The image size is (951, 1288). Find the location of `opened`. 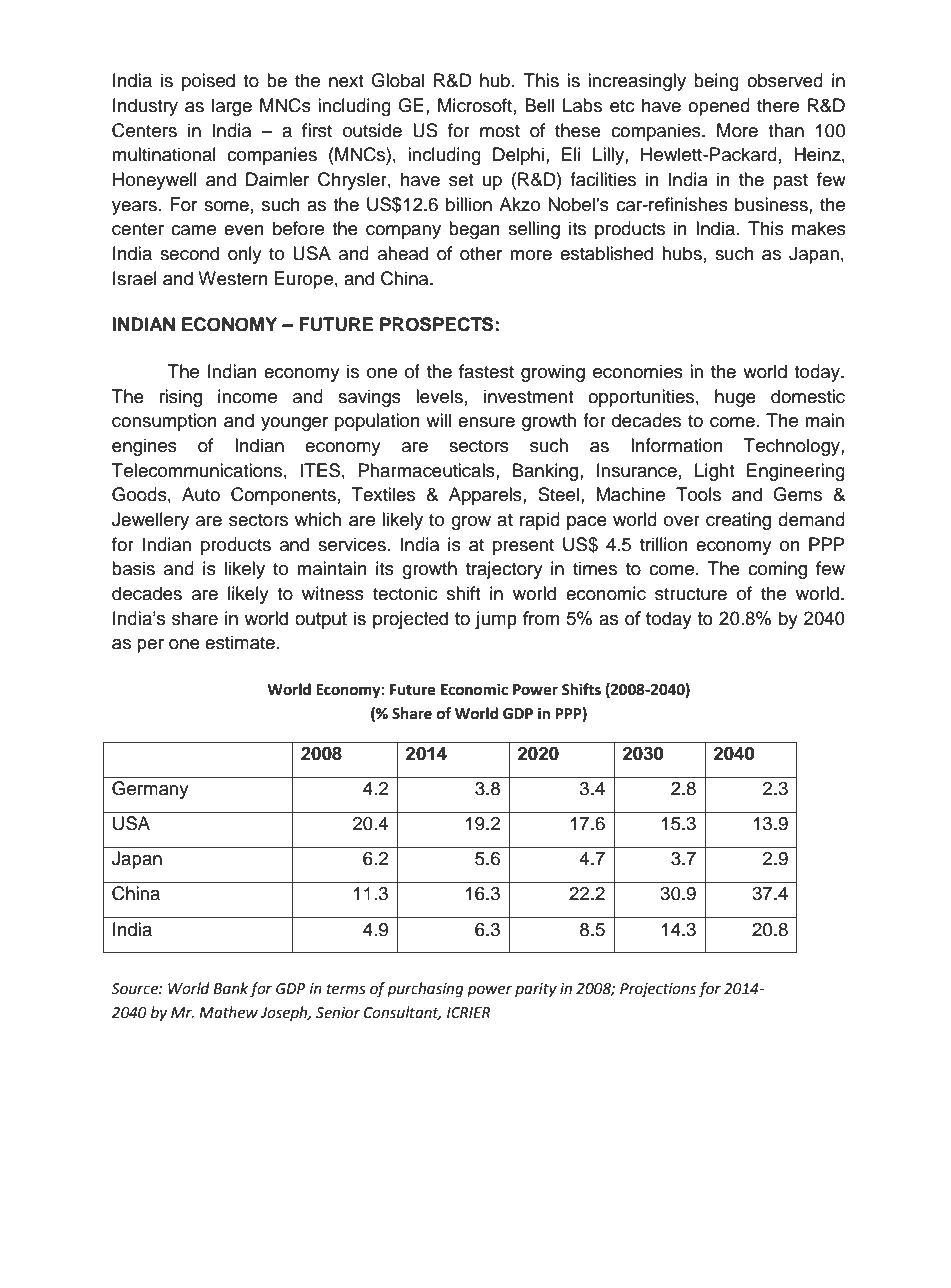

opened is located at coordinates (719, 107).
